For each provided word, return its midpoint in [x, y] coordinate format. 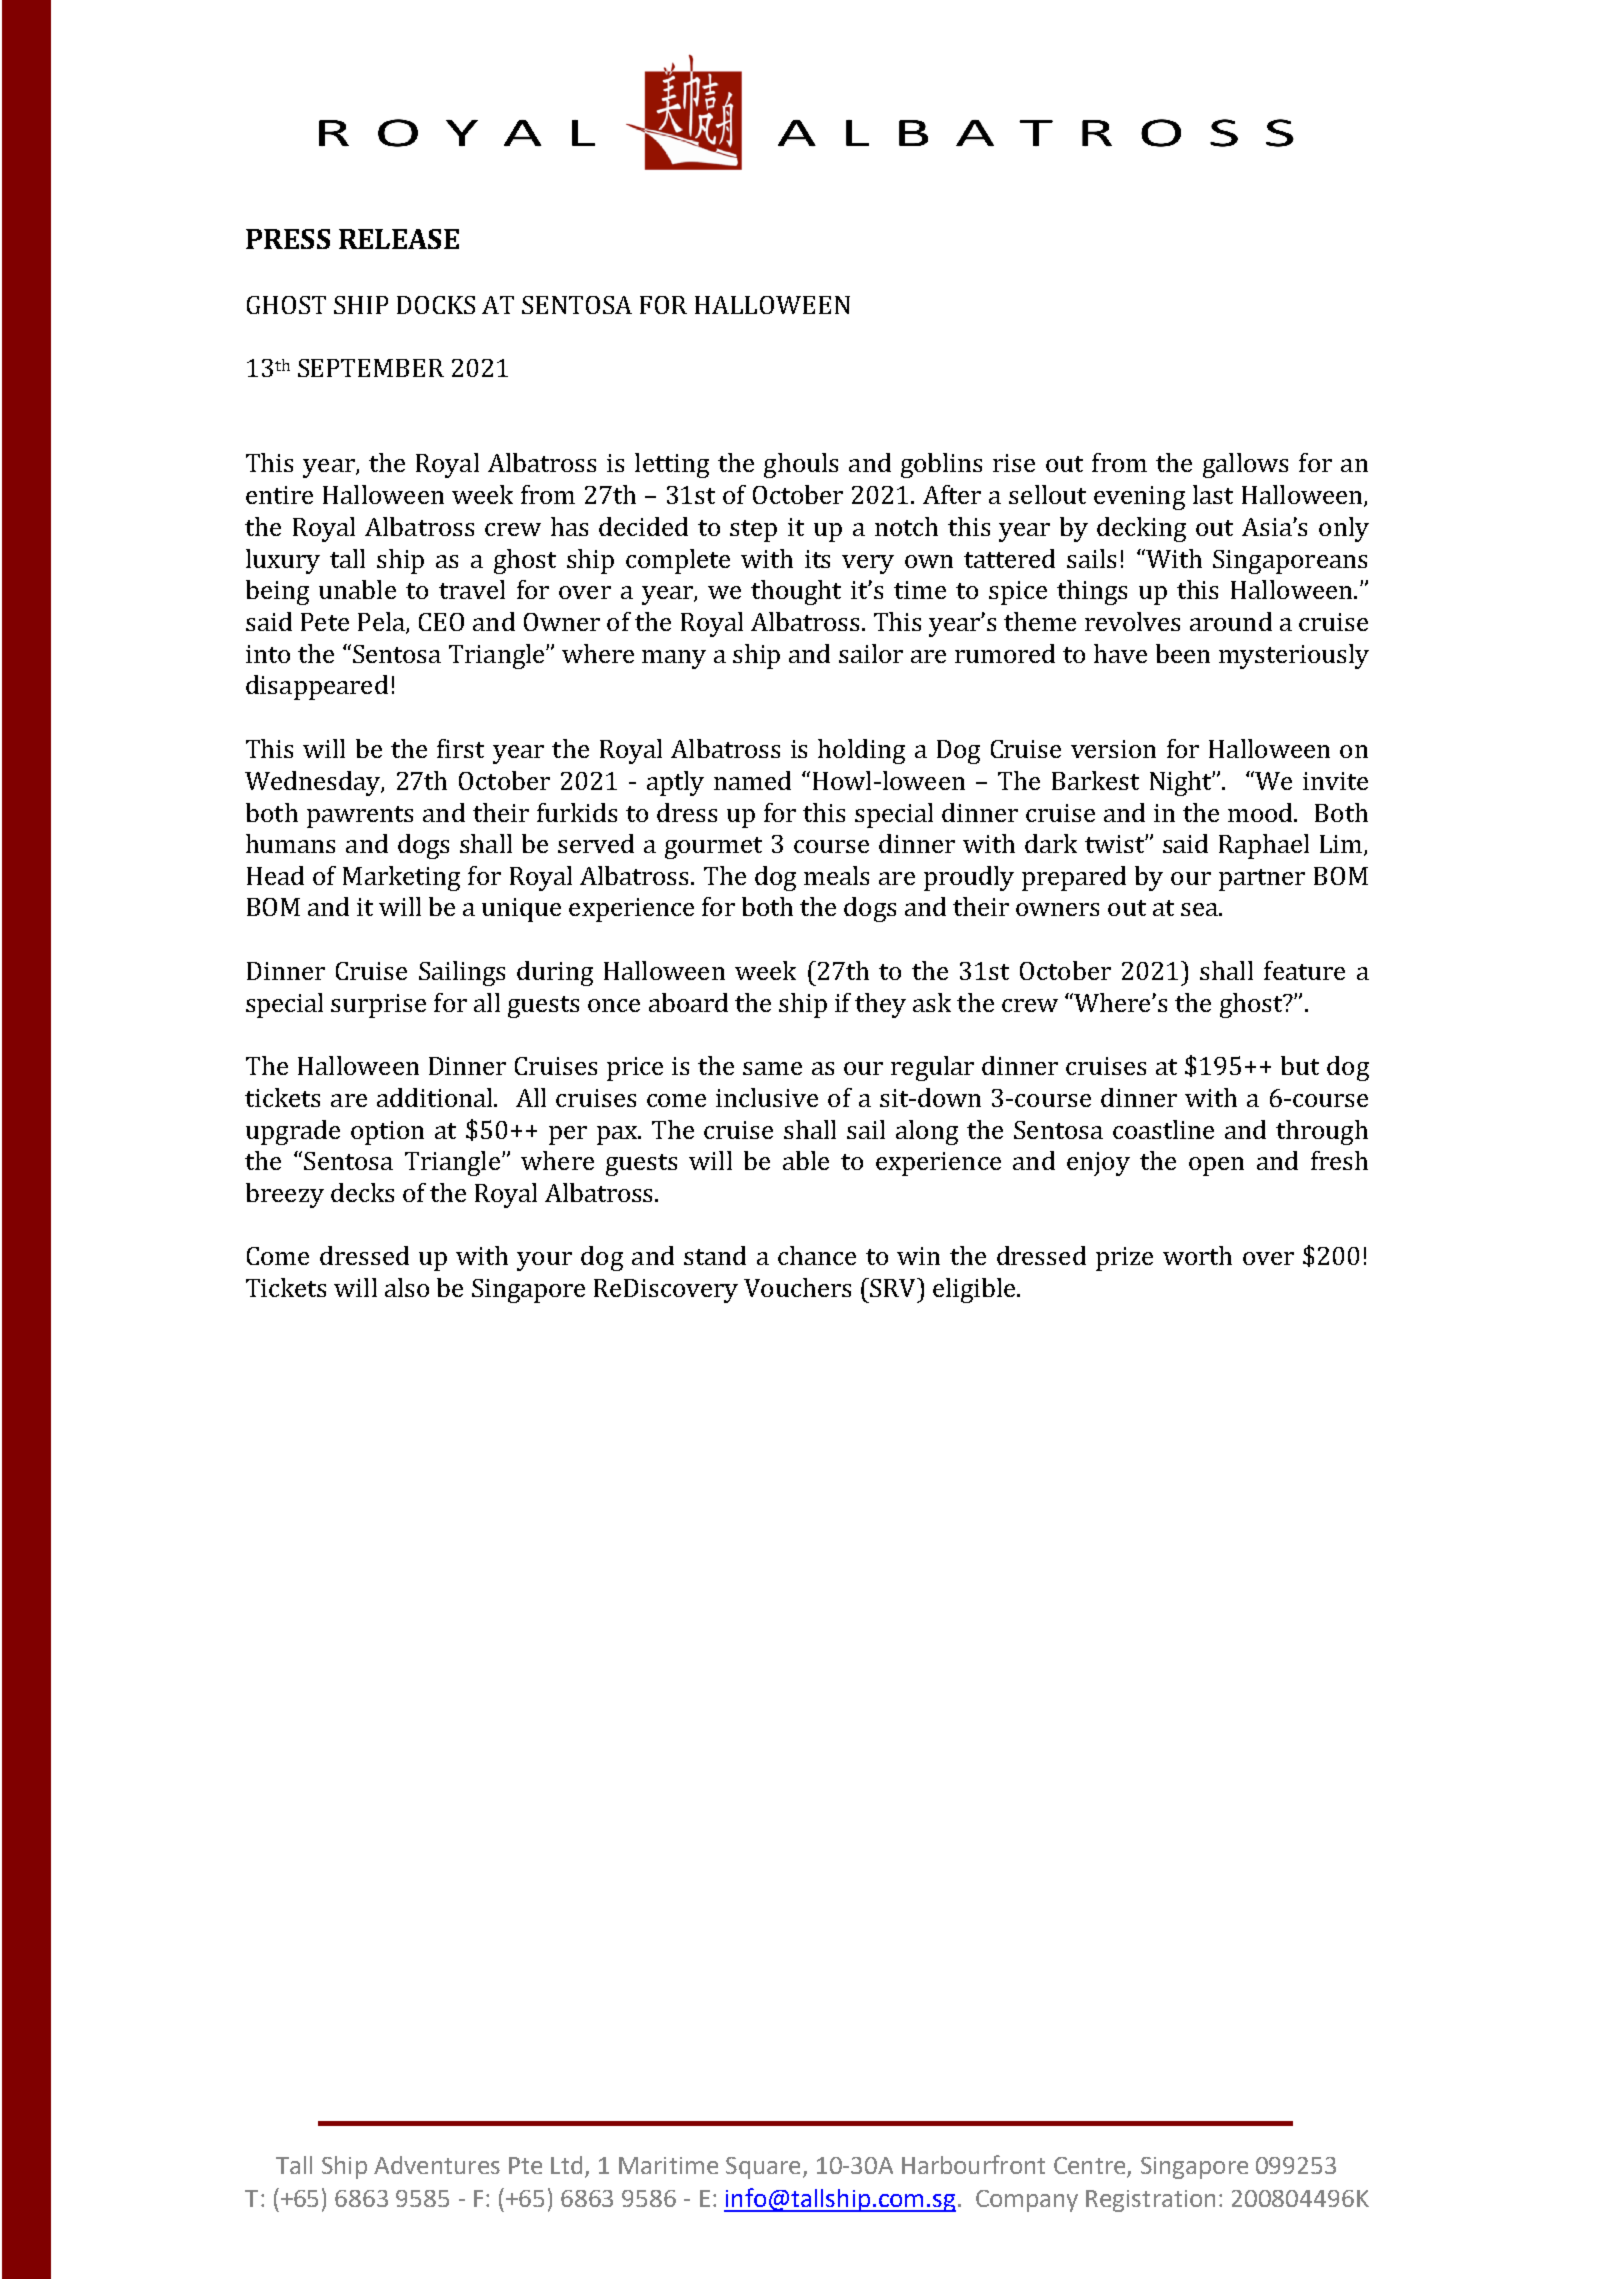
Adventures [437, 2165]
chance [817, 1255]
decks [362, 1192]
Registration [1150, 2201]
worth [1197, 1255]
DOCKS [436, 305]
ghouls [801, 465]
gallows [1245, 465]
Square [763, 2168]
